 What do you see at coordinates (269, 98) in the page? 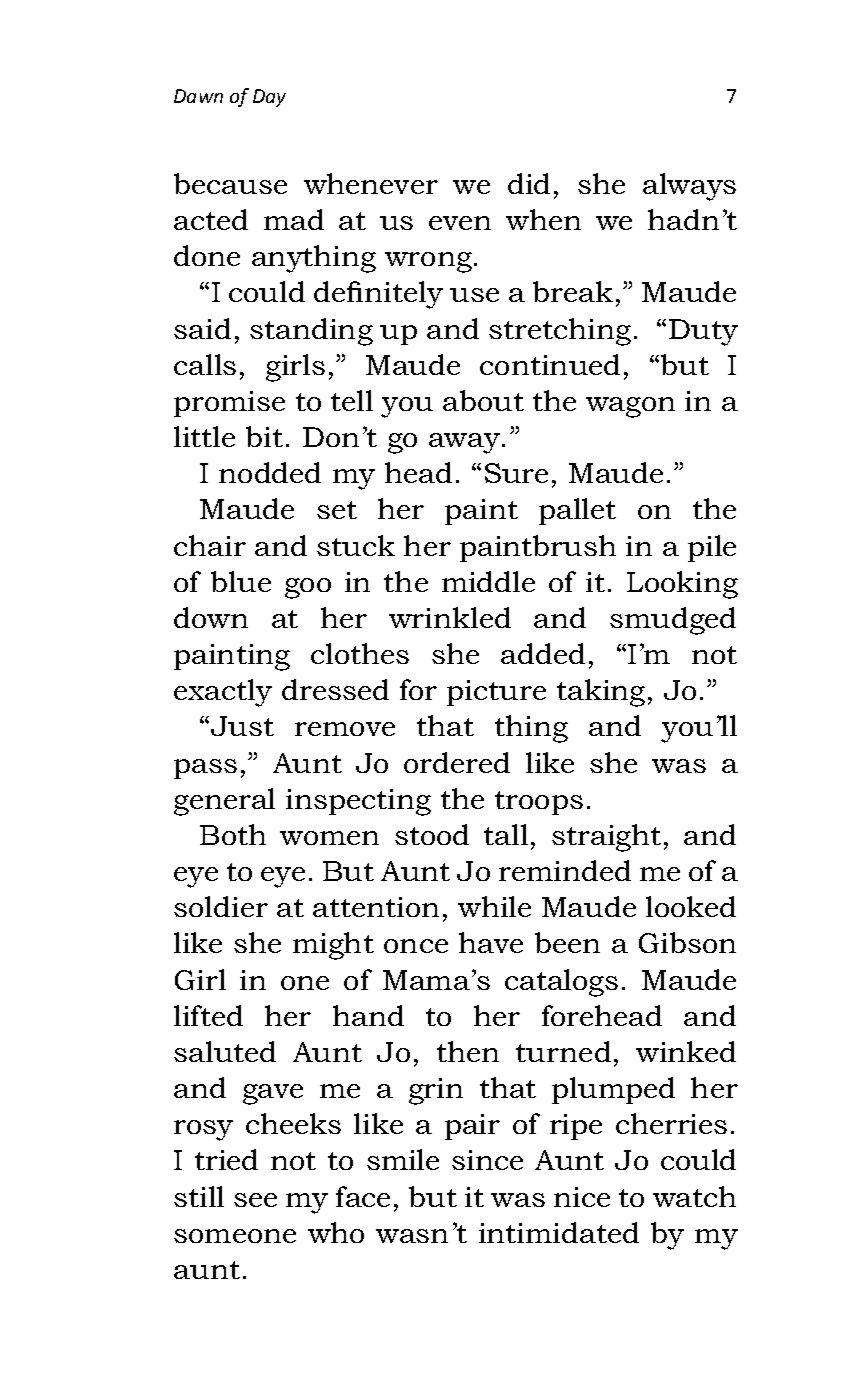
I see `Day` at bounding box center [269, 98].
